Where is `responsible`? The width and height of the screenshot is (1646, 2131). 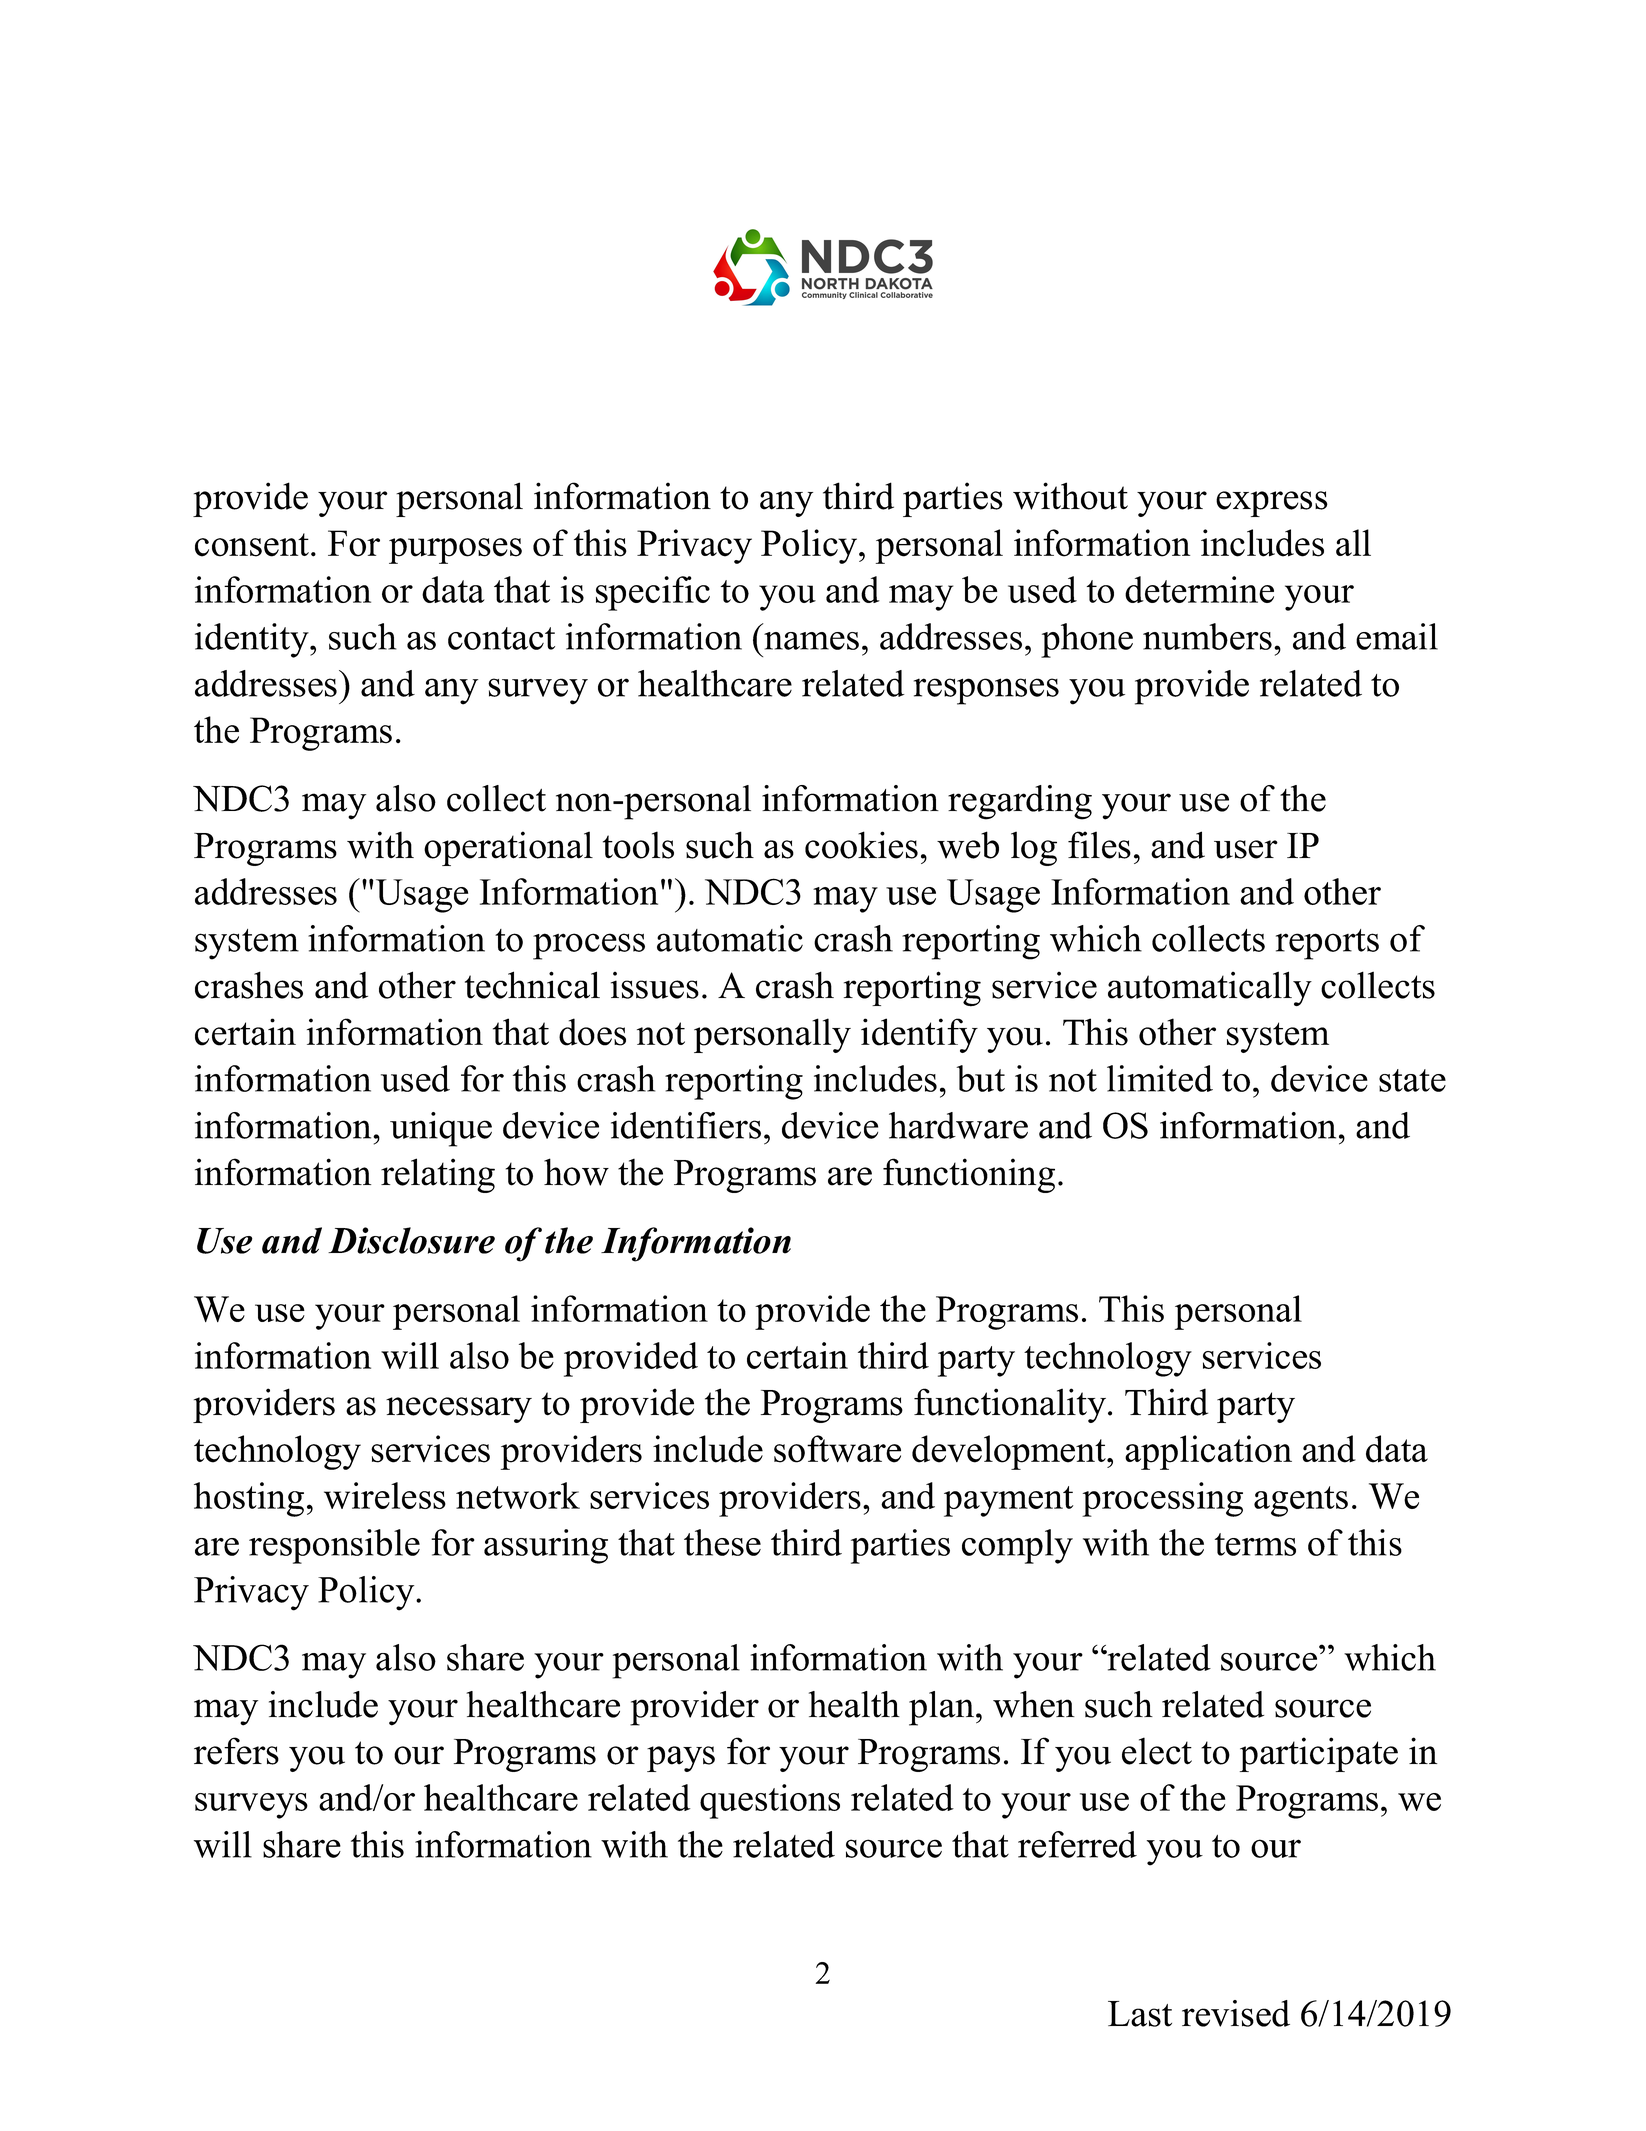 responsible is located at coordinates (334, 1546).
